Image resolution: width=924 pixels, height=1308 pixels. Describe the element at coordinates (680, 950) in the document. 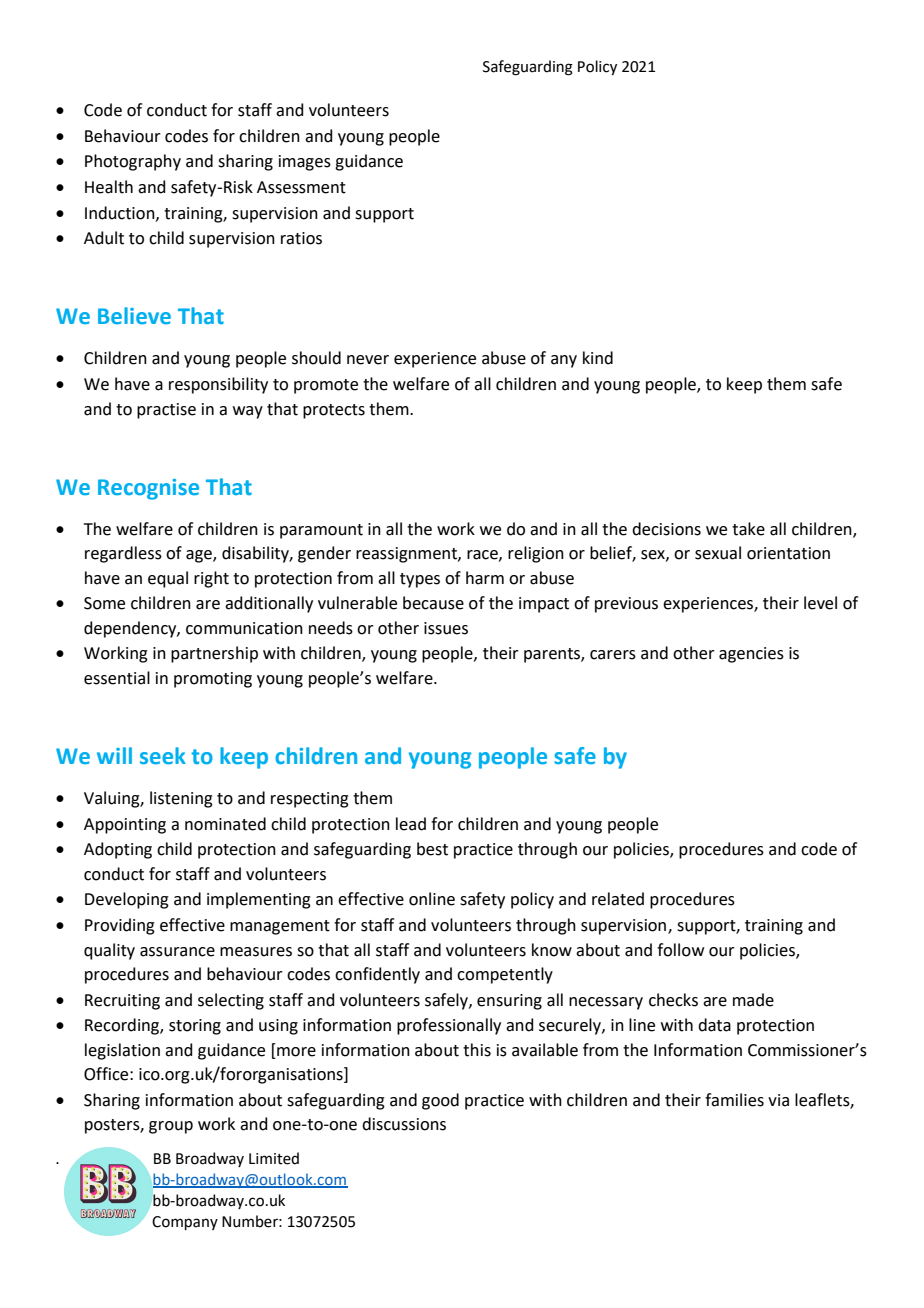

I see `follow` at that location.
